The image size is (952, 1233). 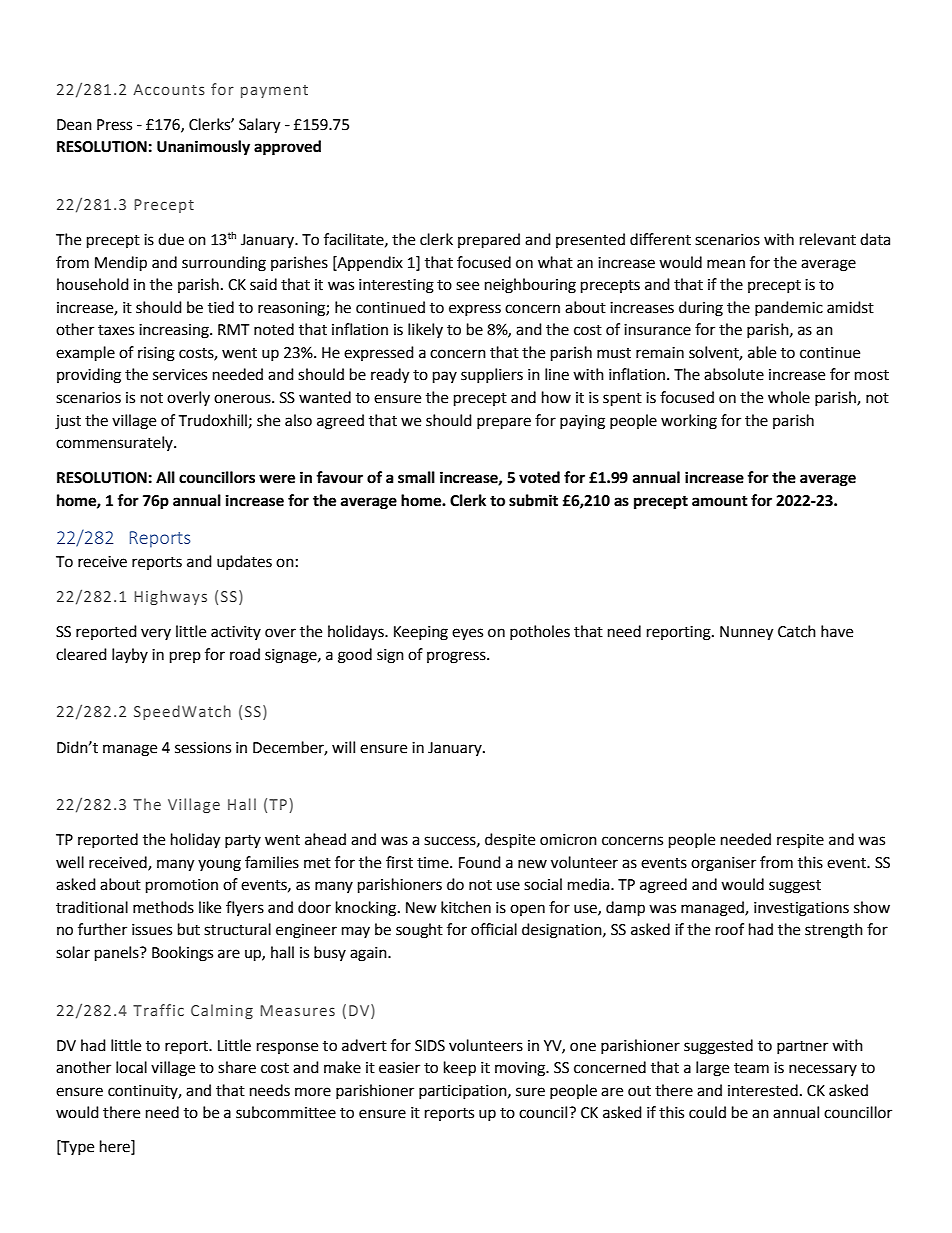 I want to click on local, so click(x=131, y=1067).
